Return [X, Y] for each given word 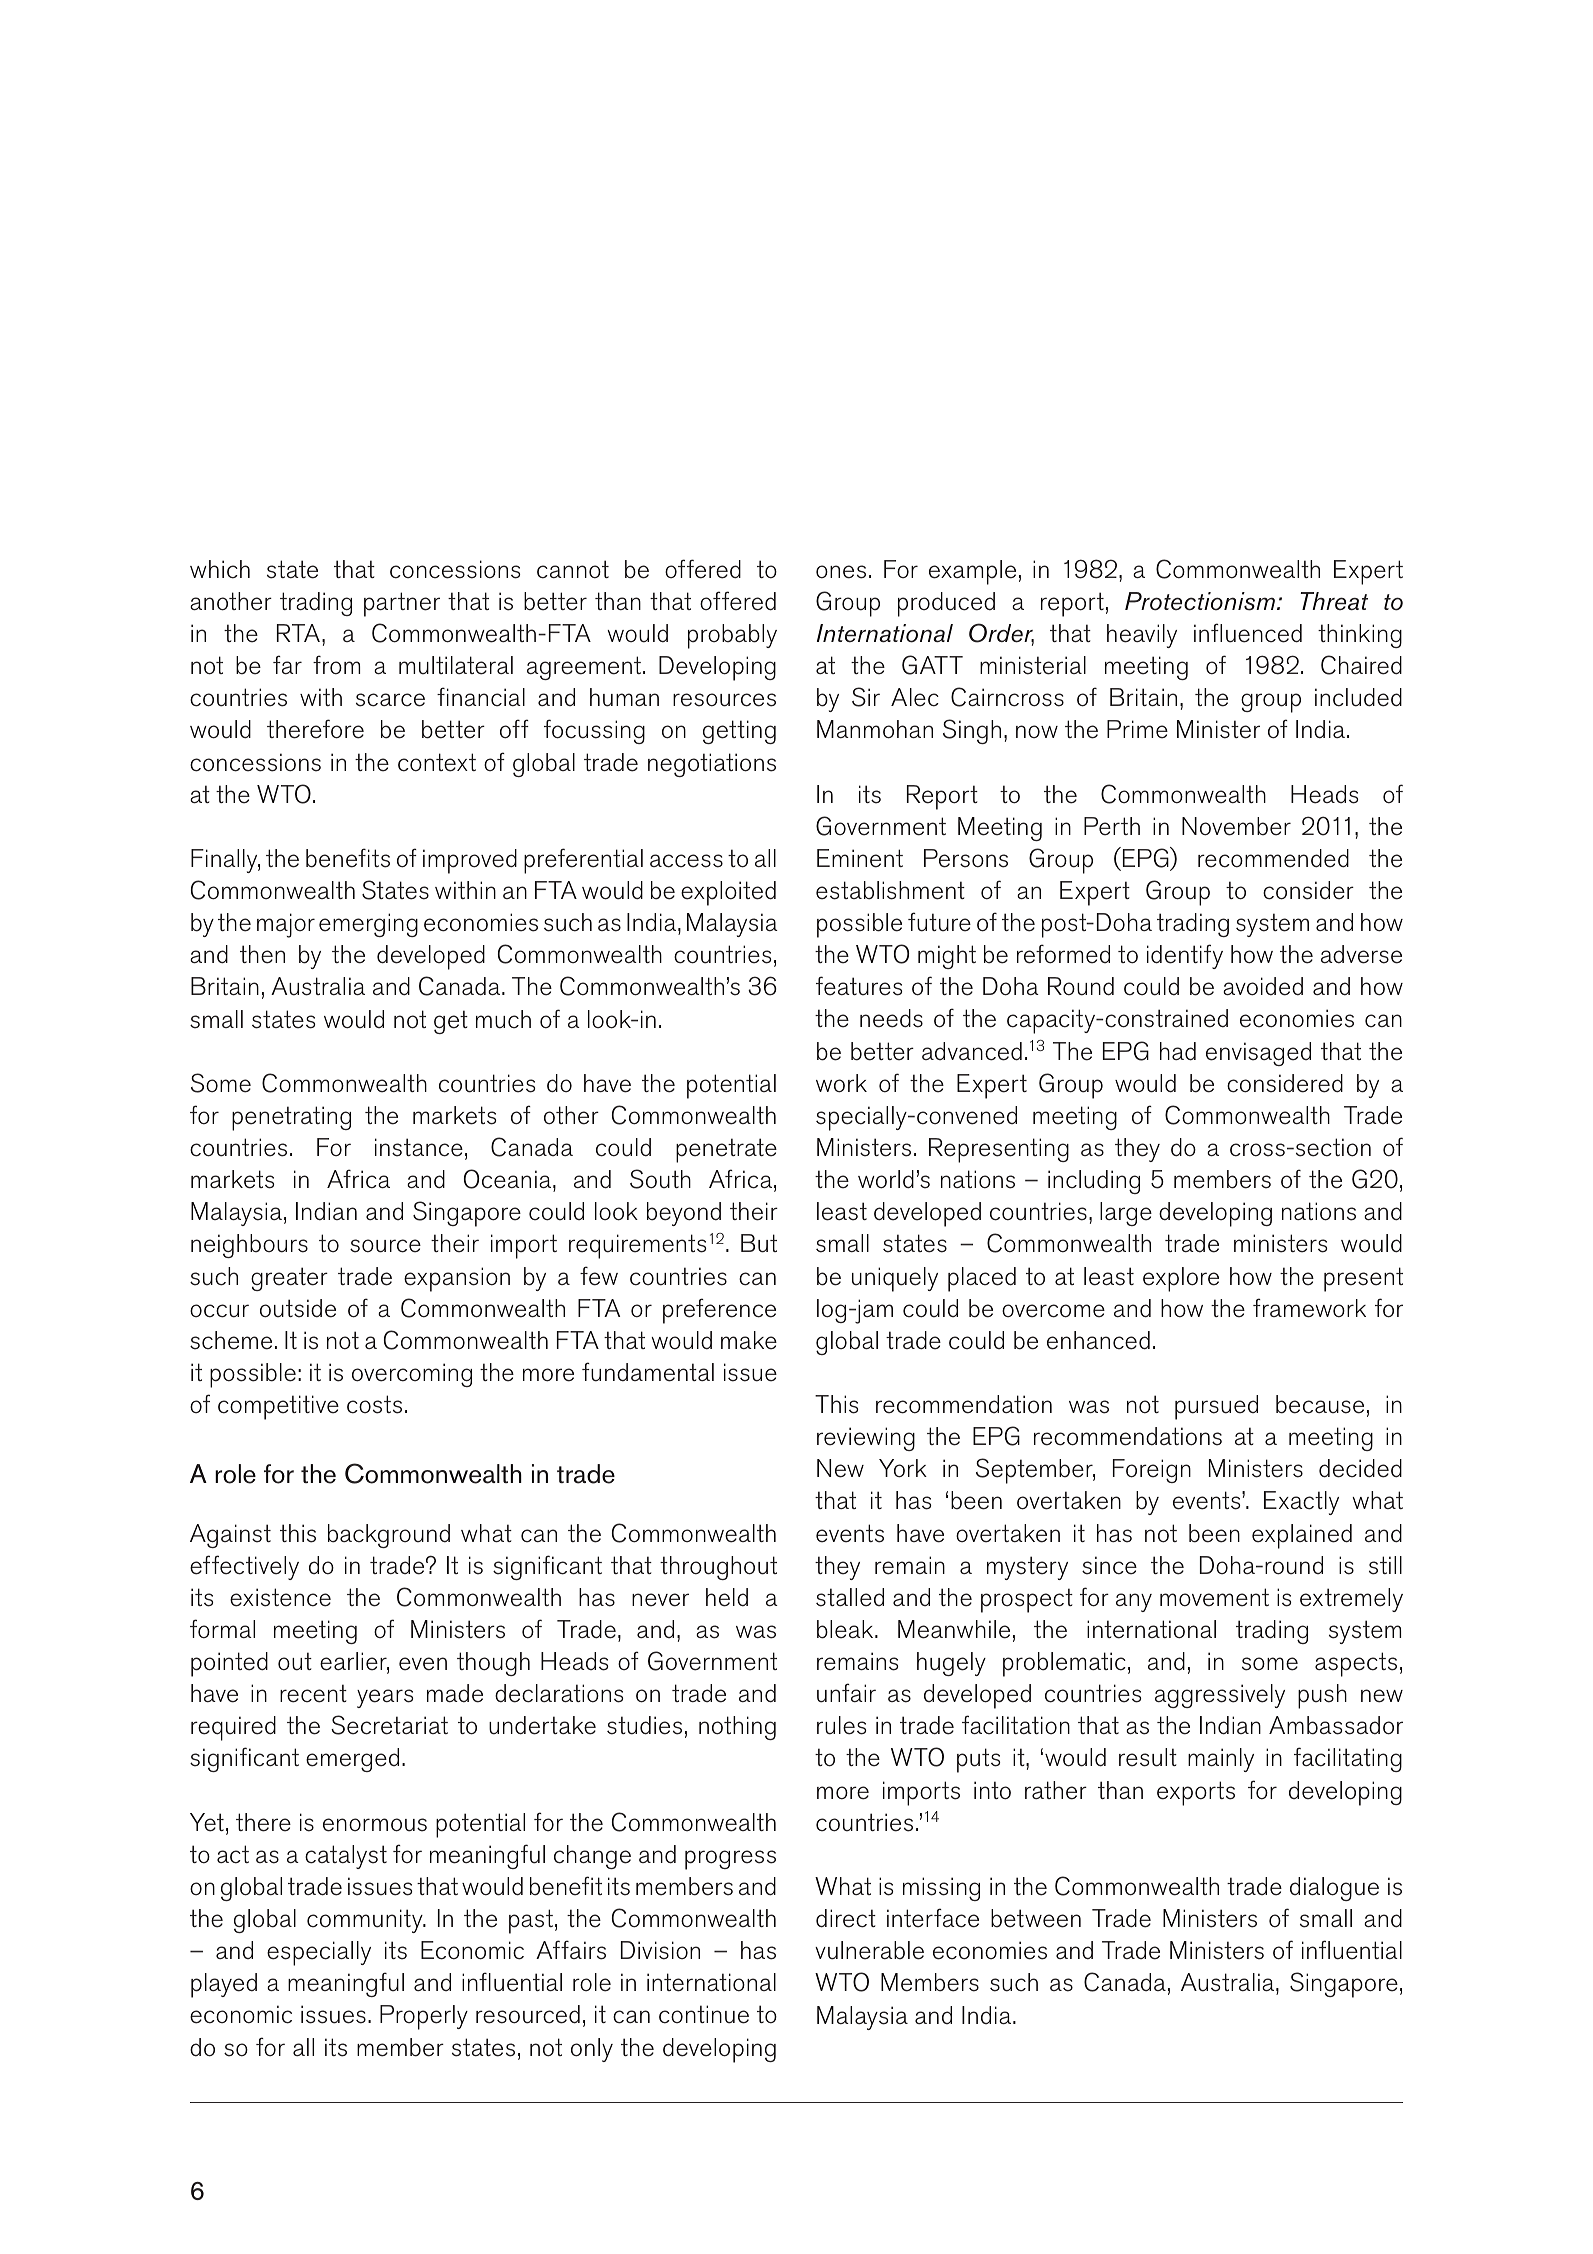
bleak [846, 1629]
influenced [1248, 633]
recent [313, 1693]
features [859, 986]
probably [732, 636]
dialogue [1334, 1889]
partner [402, 604]
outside [298, 1308]
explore [1181, 1279]
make [749, 1340]
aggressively [1220, 1696]
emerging [368, 925]
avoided [1263, 986]
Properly [424, 2017]
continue [704, 2014]
